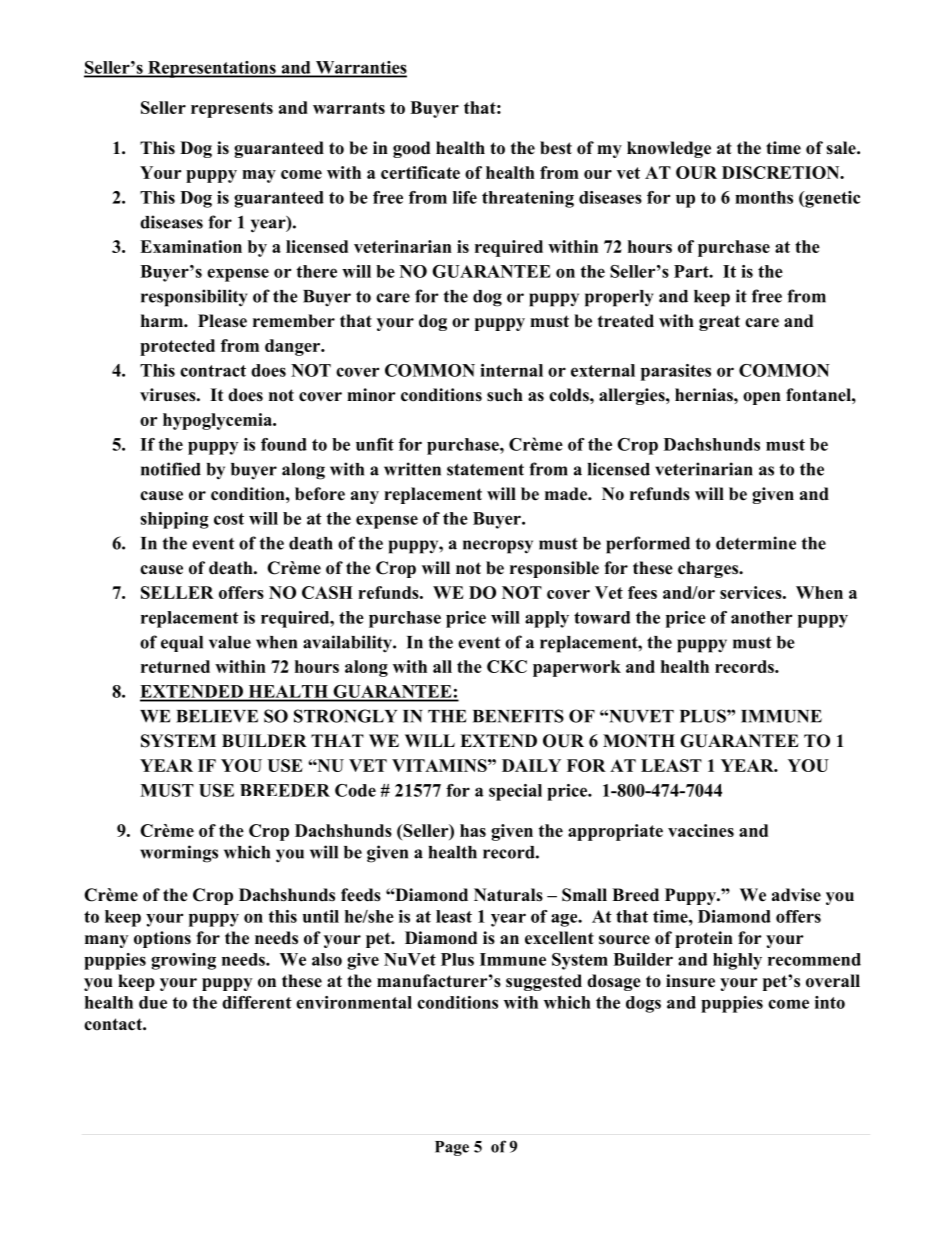 Image resolution: width=952 pixels, height=1233 pixels. What do you see at coordinates (153, 1002) in the screenshot?
I see `due` at bounding box center [153, 1002].
